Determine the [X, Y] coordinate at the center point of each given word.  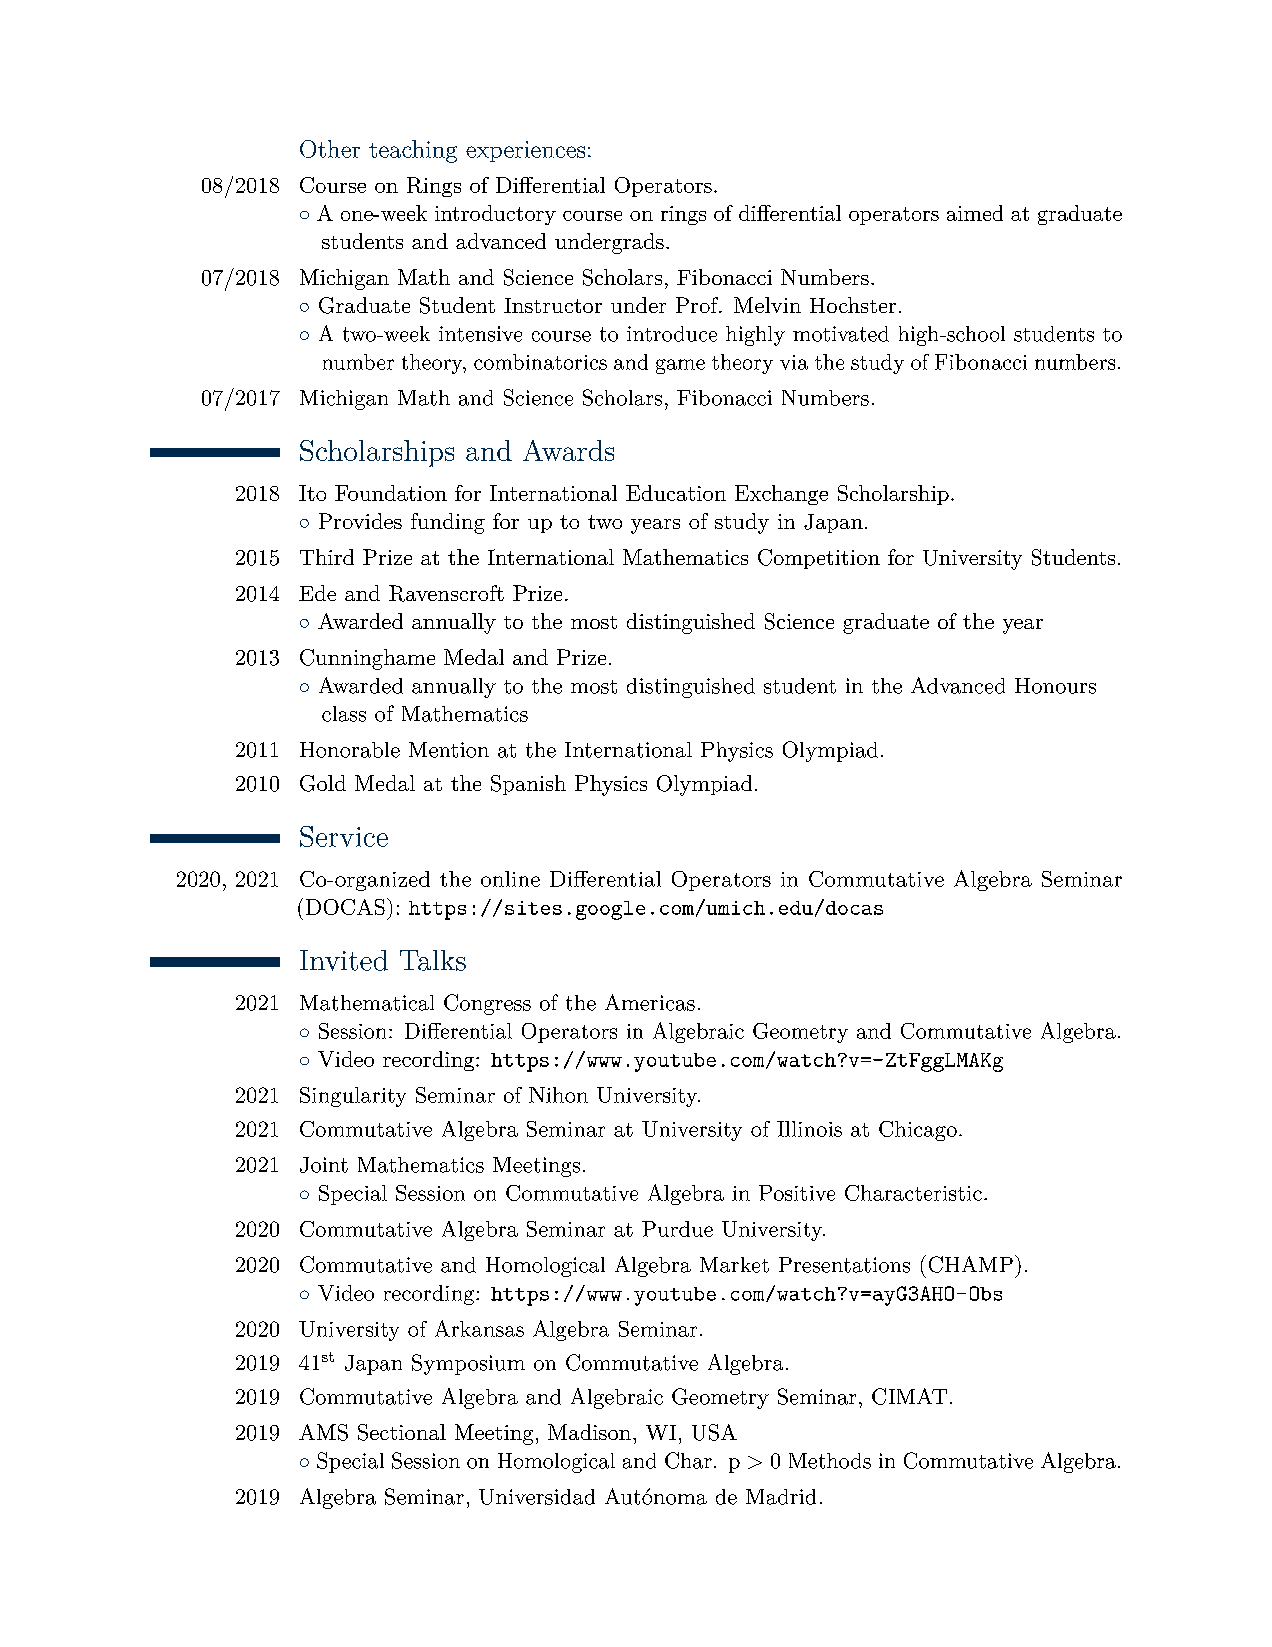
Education [676, 493]
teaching [413, 151]
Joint [324, 1165]
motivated [841, 334]
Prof [698, 305]
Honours [1055, 686]
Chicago [918, 1131]
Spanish [528, 785]
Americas [650, 1002]
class [344, 714]
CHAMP [971, 1264]
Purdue [677, 1229]
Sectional [402, 1432]
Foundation [391, 493]
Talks [433, 960]
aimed [975, 213]
